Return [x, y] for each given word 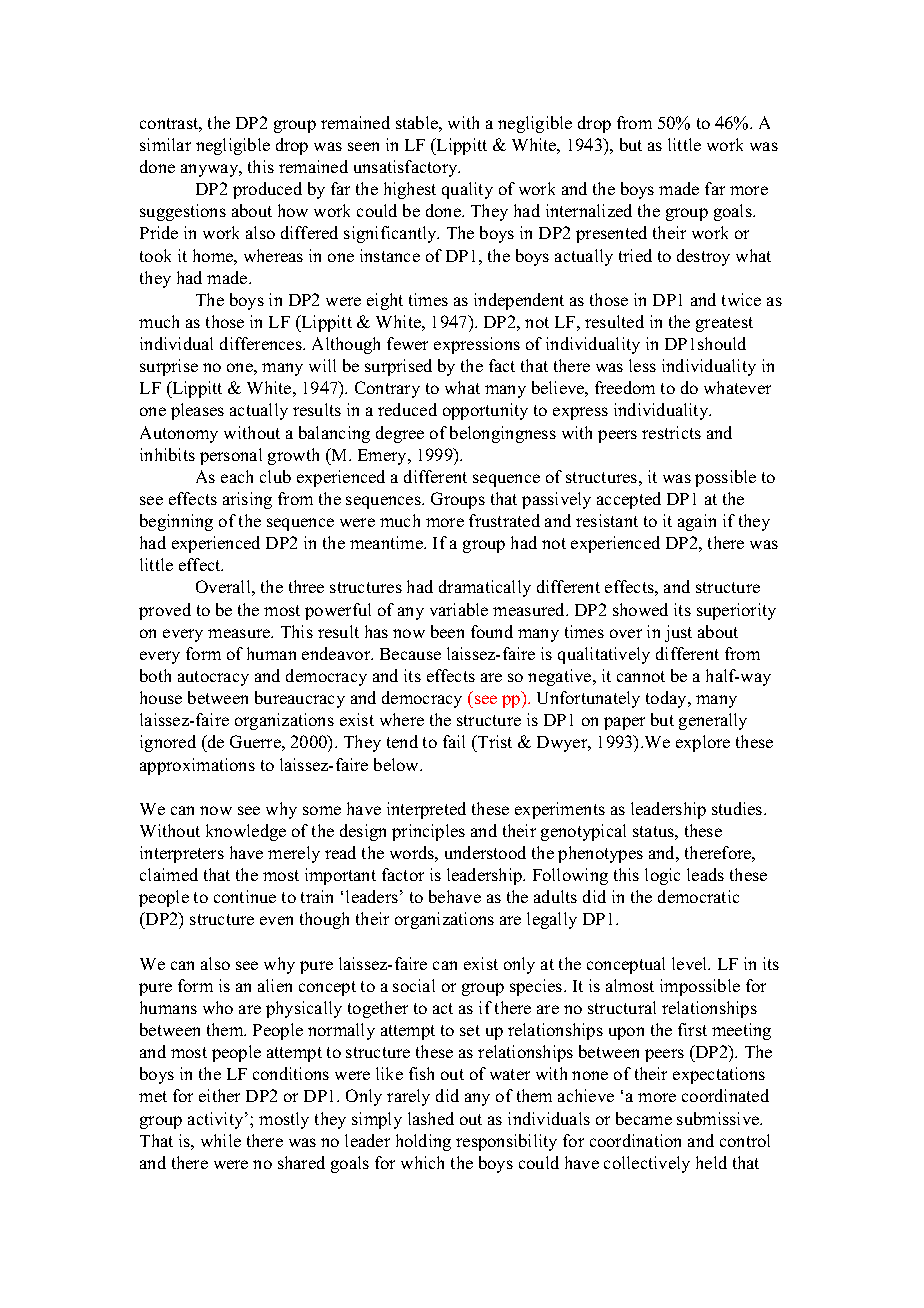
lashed [431, 1118]
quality [467, 190]
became [644, 1118]
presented [611, 234]
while [221, 1140]
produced [267, 190]
